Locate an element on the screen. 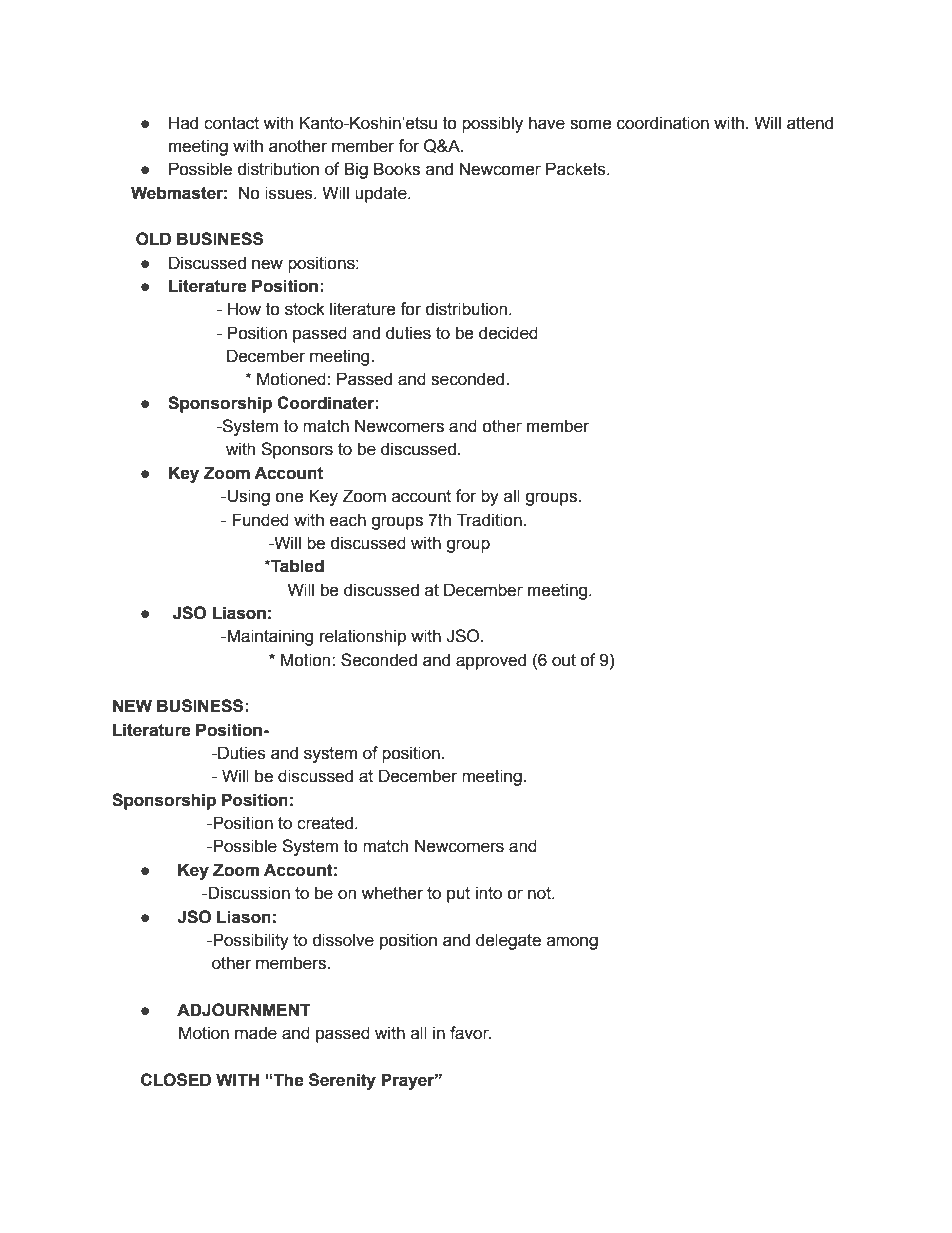 The width and height of the screenshot is (952, 1233). favor is located at coordinates (470, 1033).
